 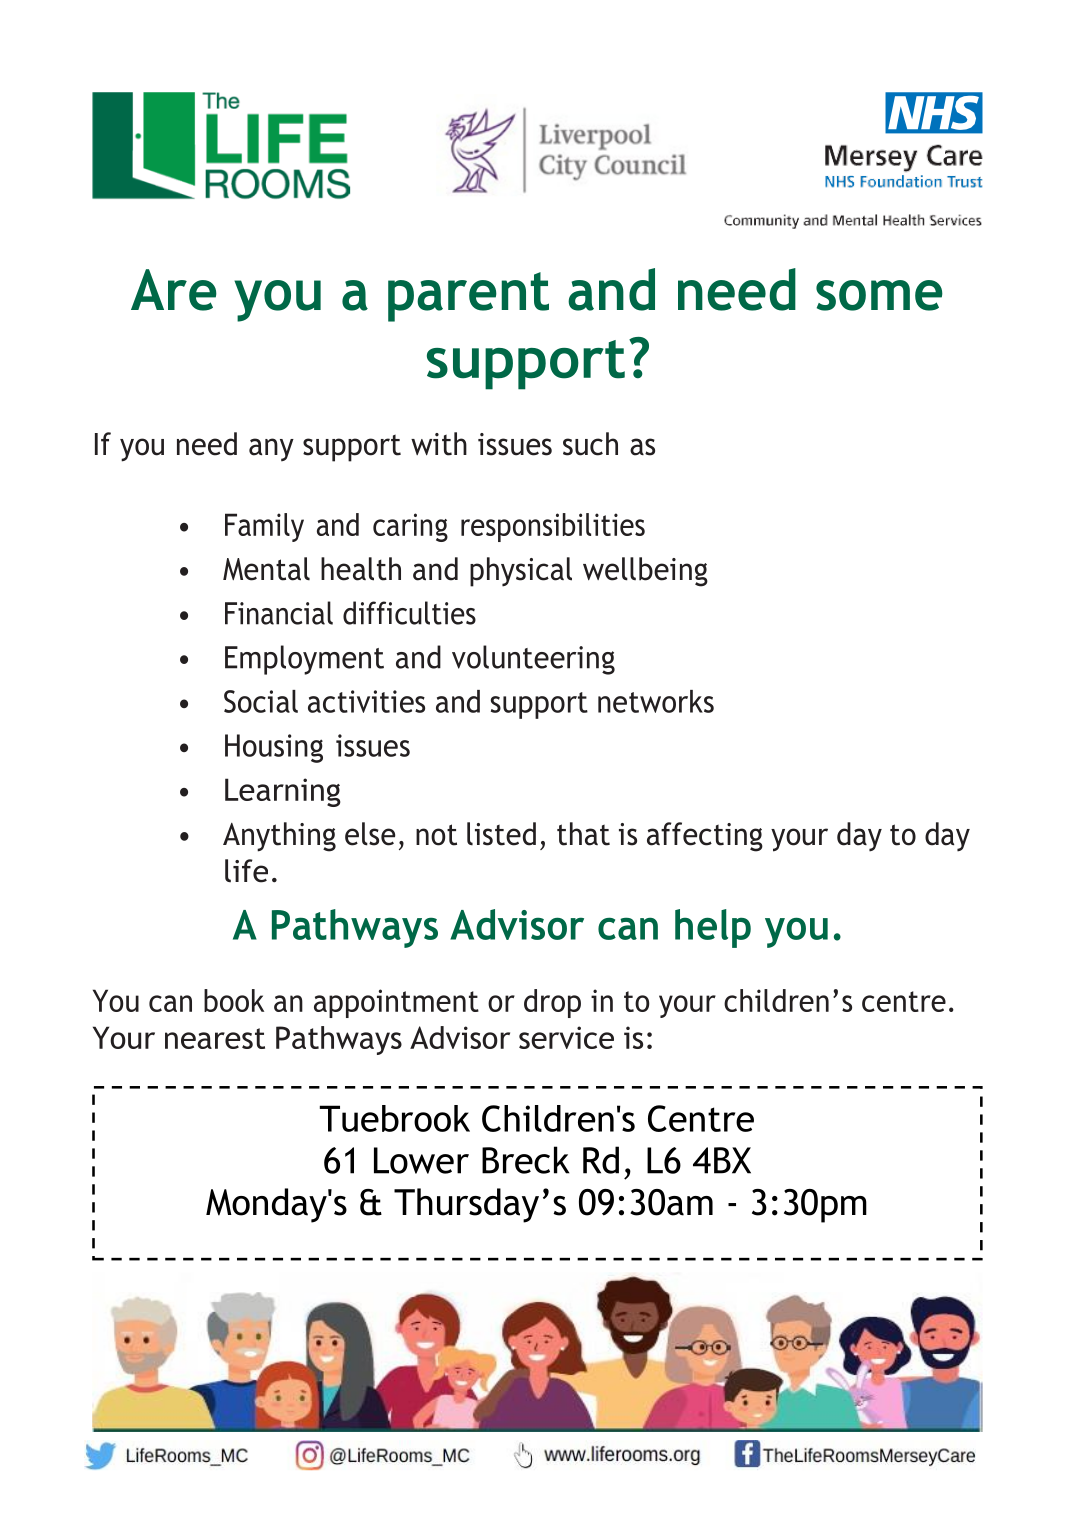 What do you see at coordinates (421, 1160) in the screenshot?
I see `Lower` at bounding box center [421, 1160].
